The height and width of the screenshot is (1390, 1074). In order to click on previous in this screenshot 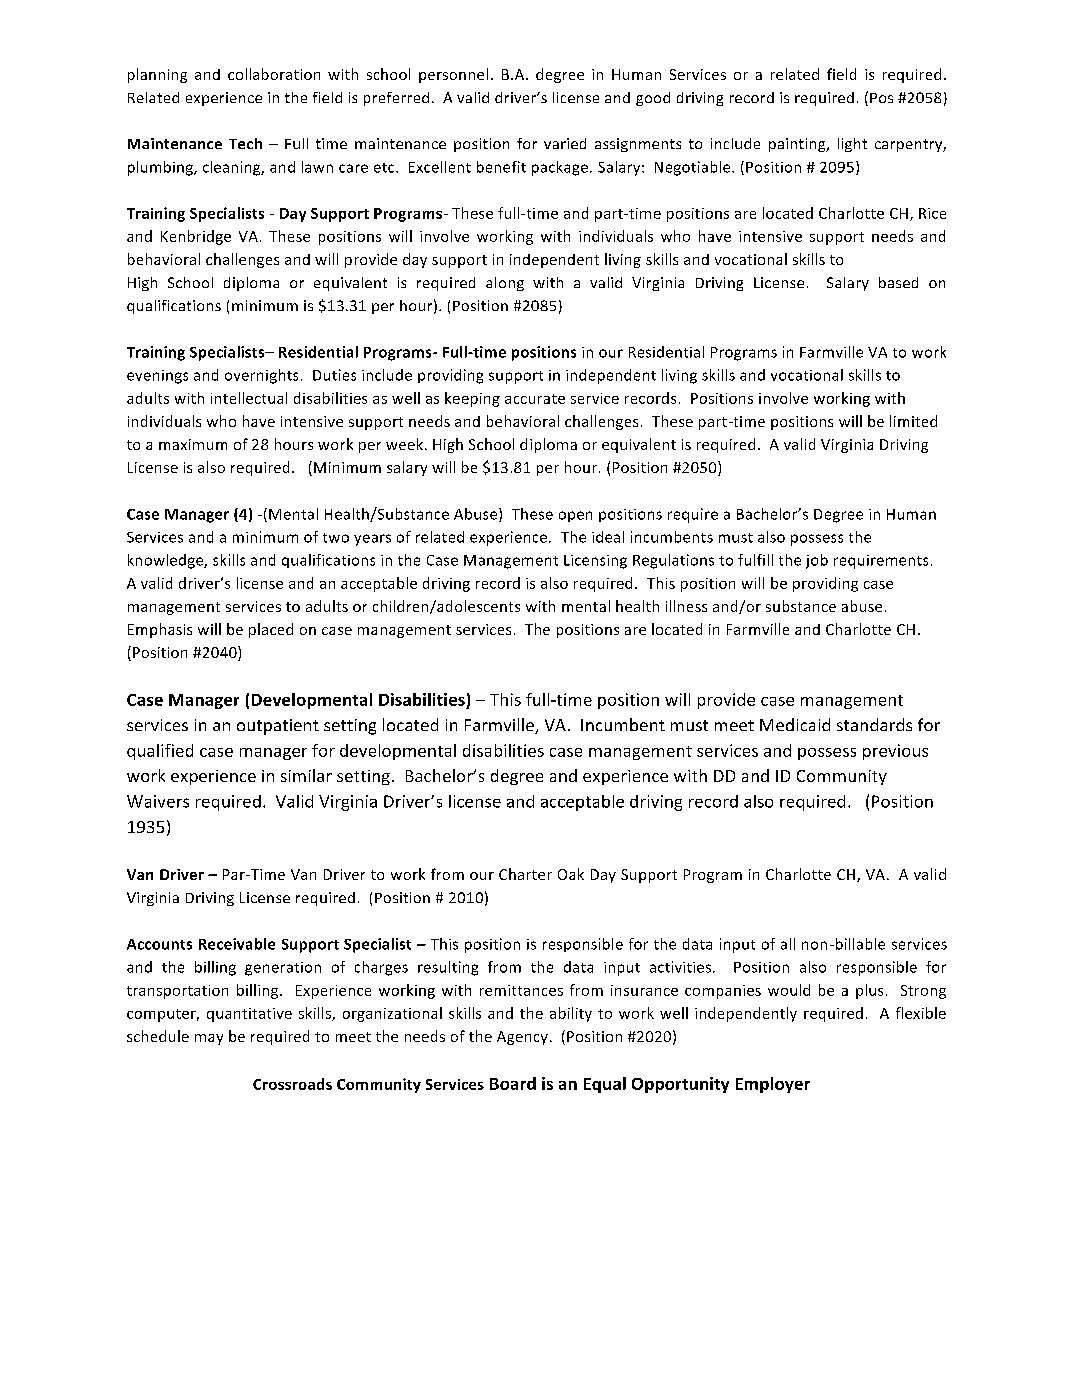, I will do `click(895, 752)`.
